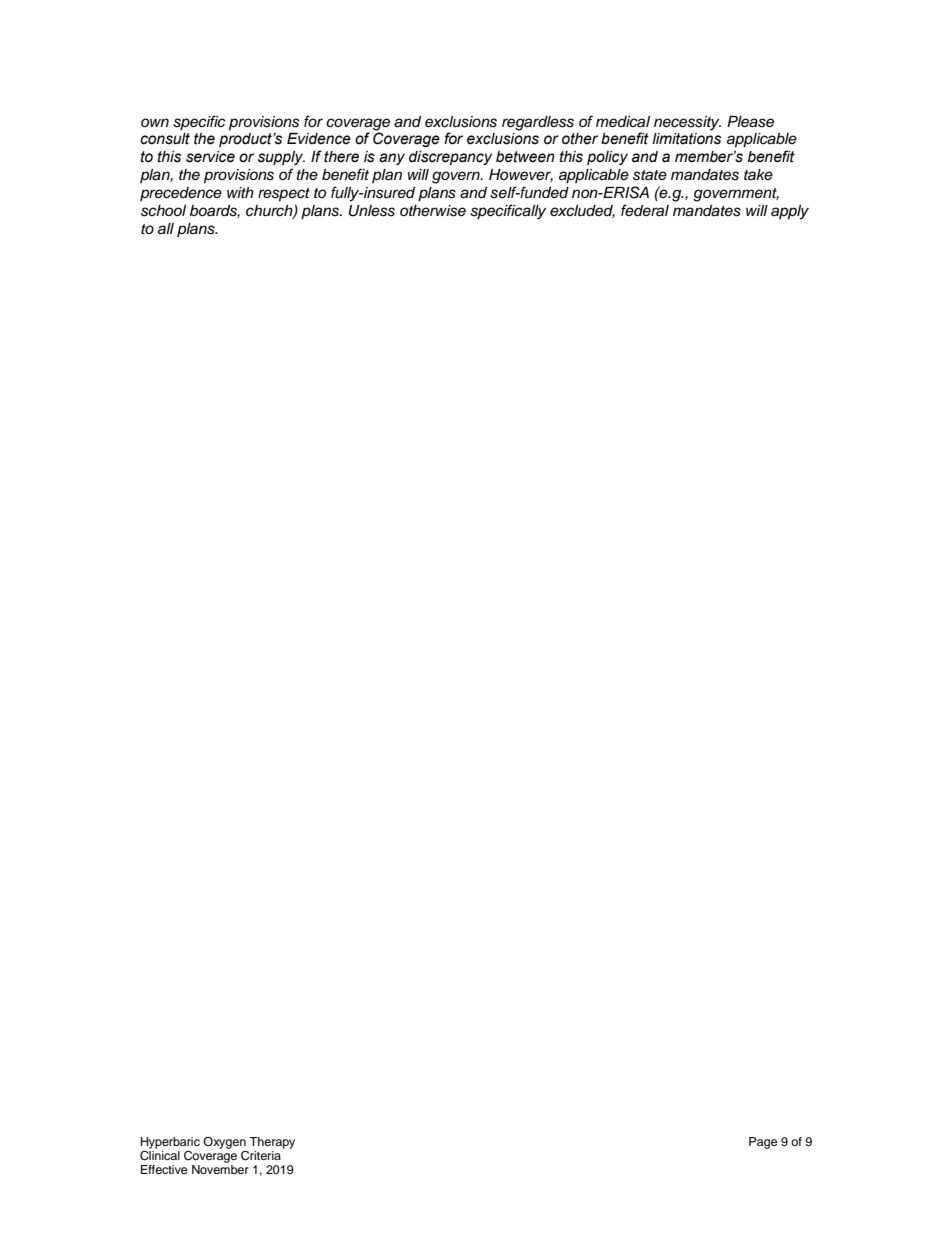  What do you see at coordinates (163, 211) in the image?
I see `school` at bounding box center [163, 211].
